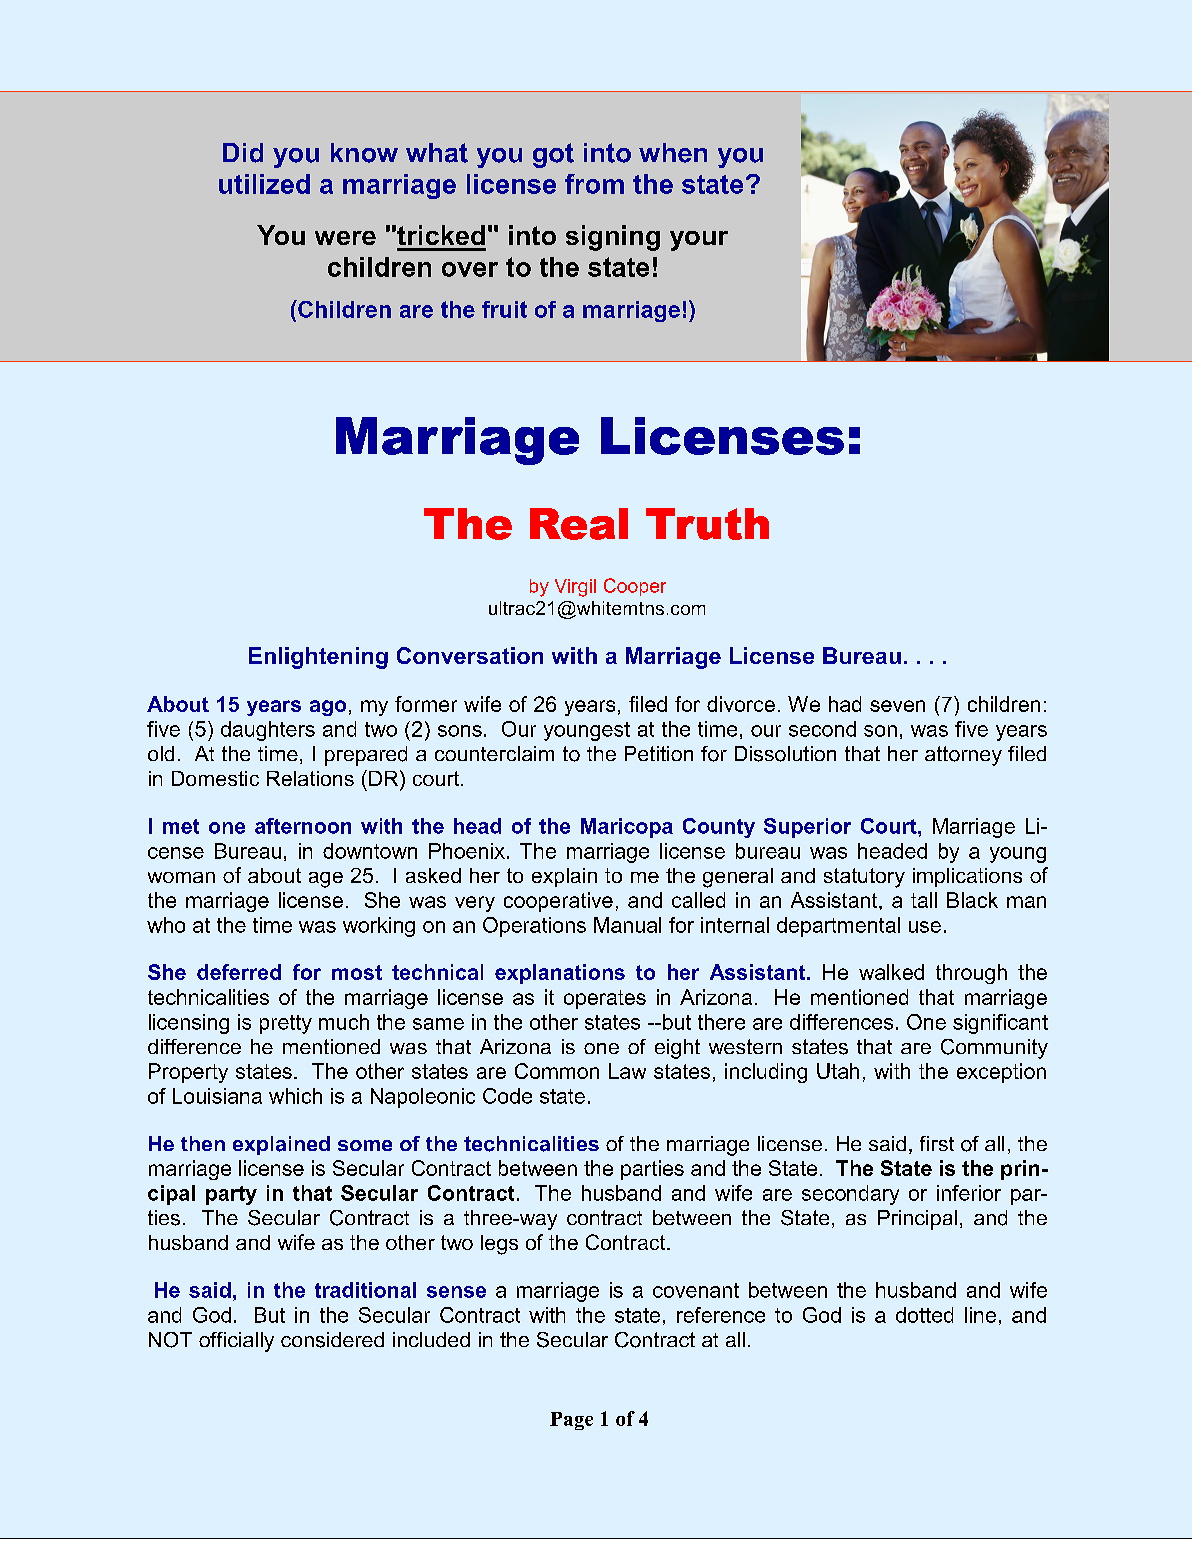 The image size is (1192, 1542). What do you see at coordinates (699, 241) in the page?
I see `your` at bounding box center [699, 241].
